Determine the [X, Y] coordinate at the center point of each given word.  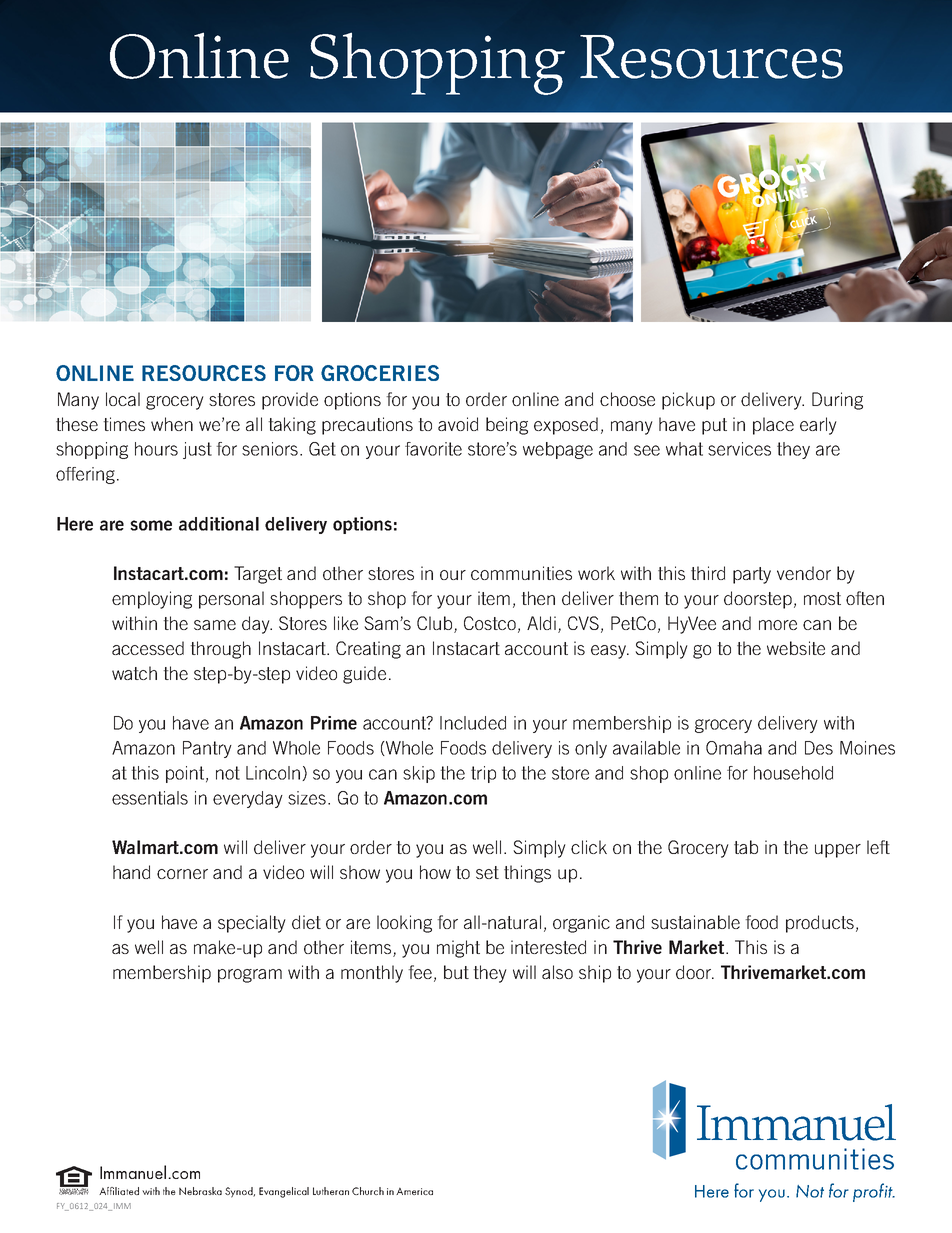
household [793, 773]
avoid [458, 424]
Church [368, 1191]
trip [483, 774]
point [185, 774]
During [837, 401]
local [123, 399]
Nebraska [200, 1191]
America [414, 1191]
